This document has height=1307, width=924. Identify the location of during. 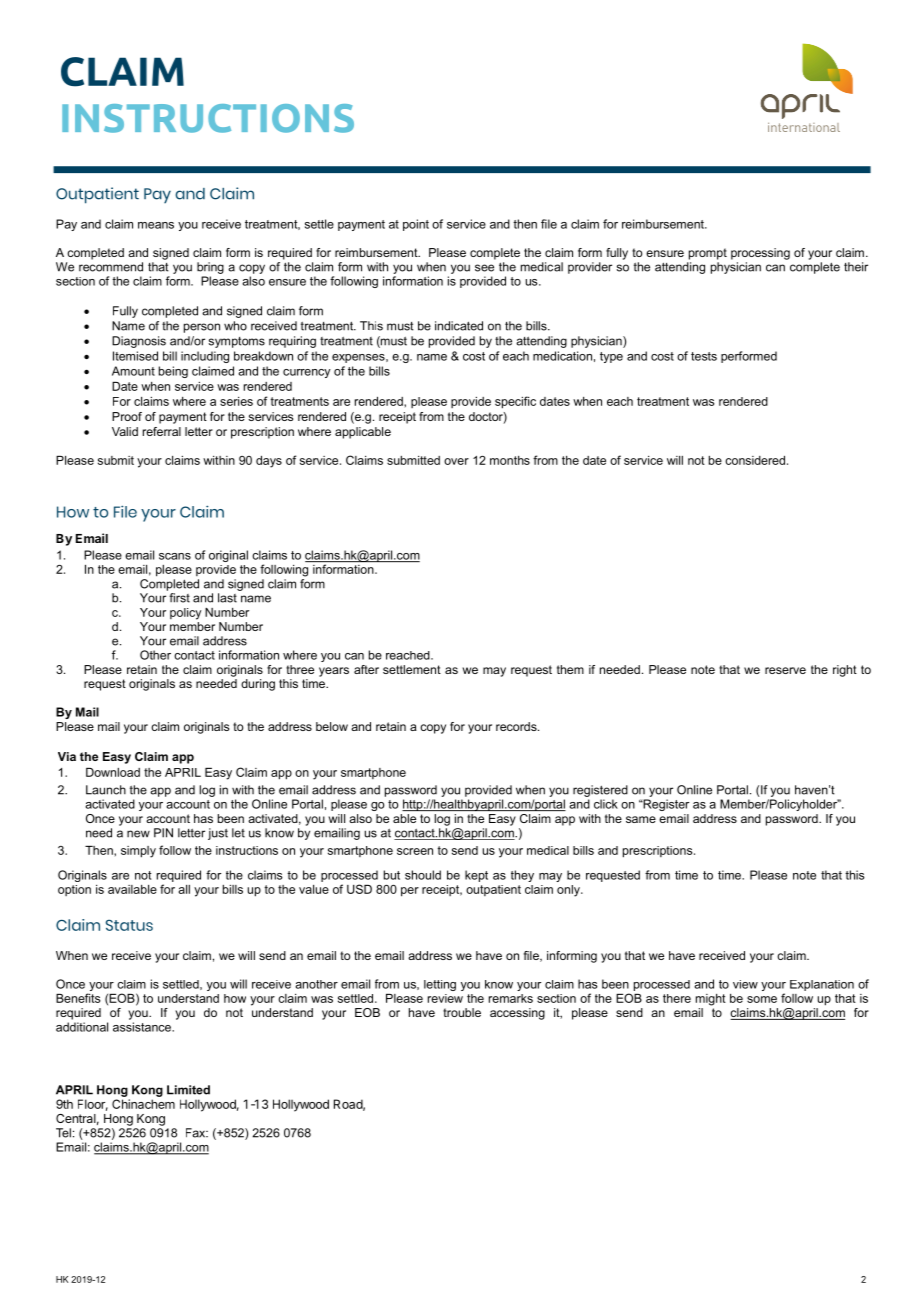
(258, 685).
